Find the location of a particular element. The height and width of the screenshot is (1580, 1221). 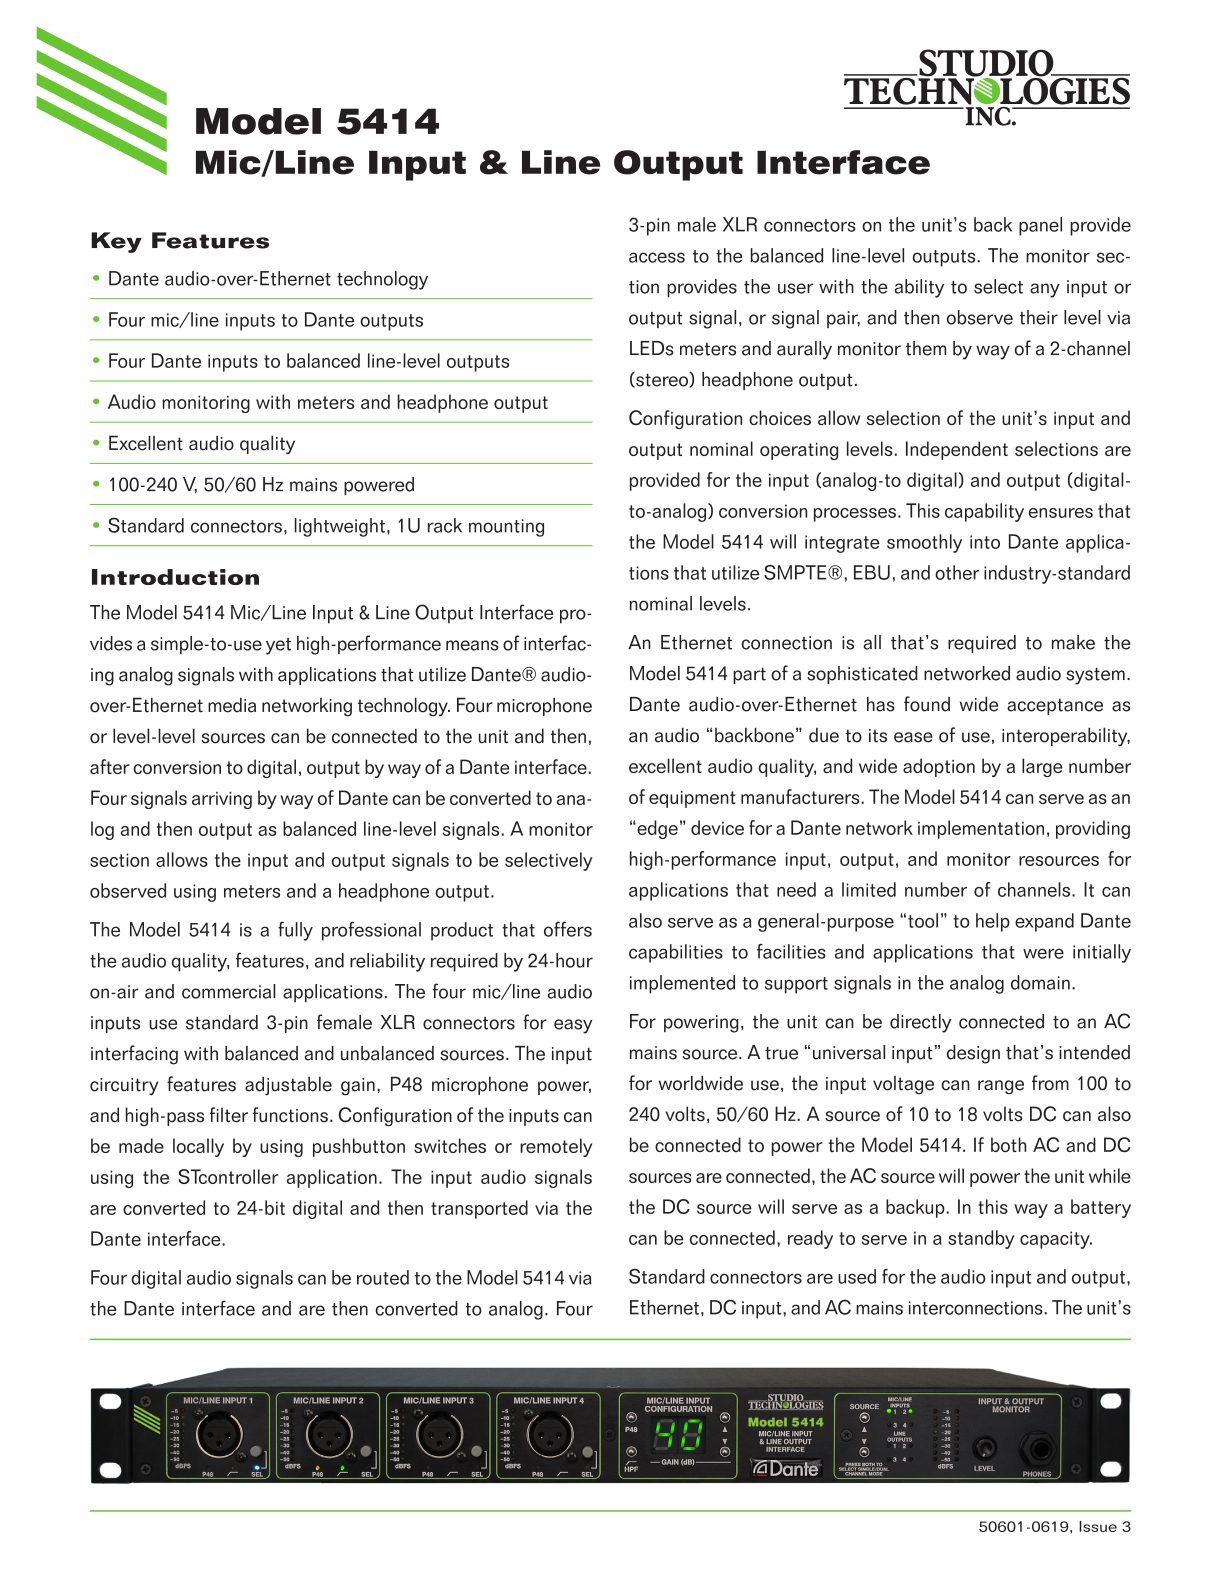

access is located at coordinates (657, 257).
